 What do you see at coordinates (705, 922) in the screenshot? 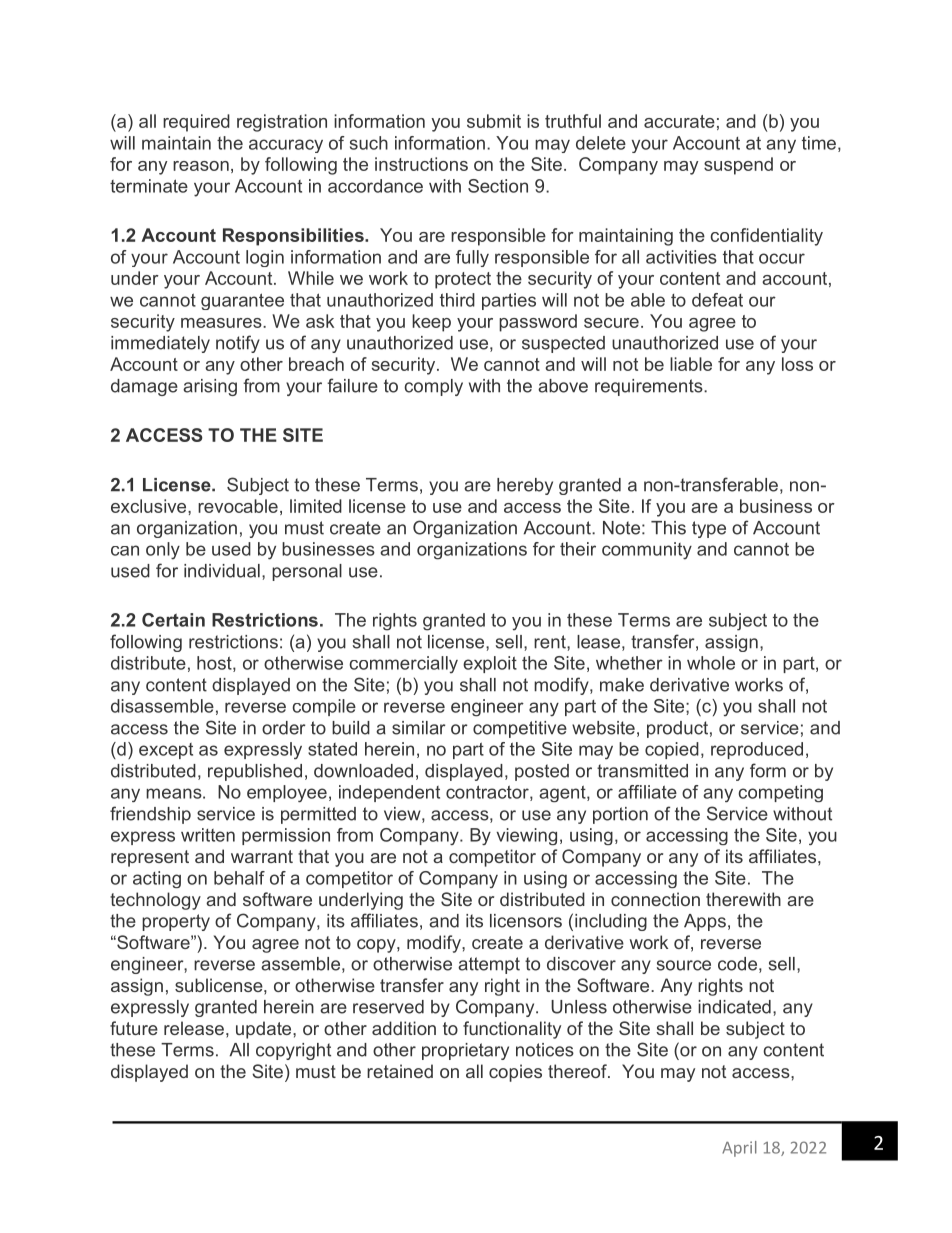
I see `Apps` at bounding box center [705, 922].
